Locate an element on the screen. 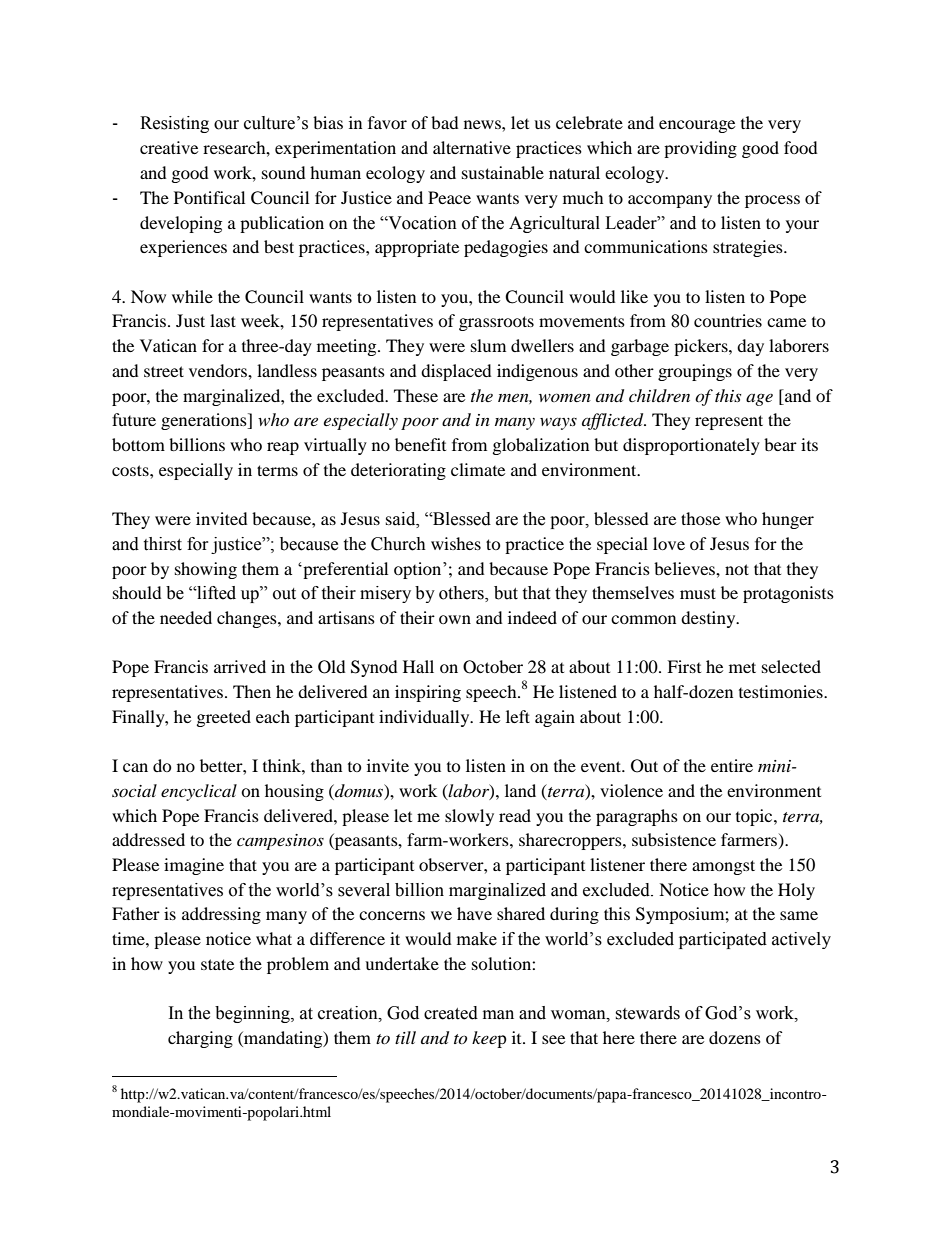  creative is located at coordinates (169, 147).
